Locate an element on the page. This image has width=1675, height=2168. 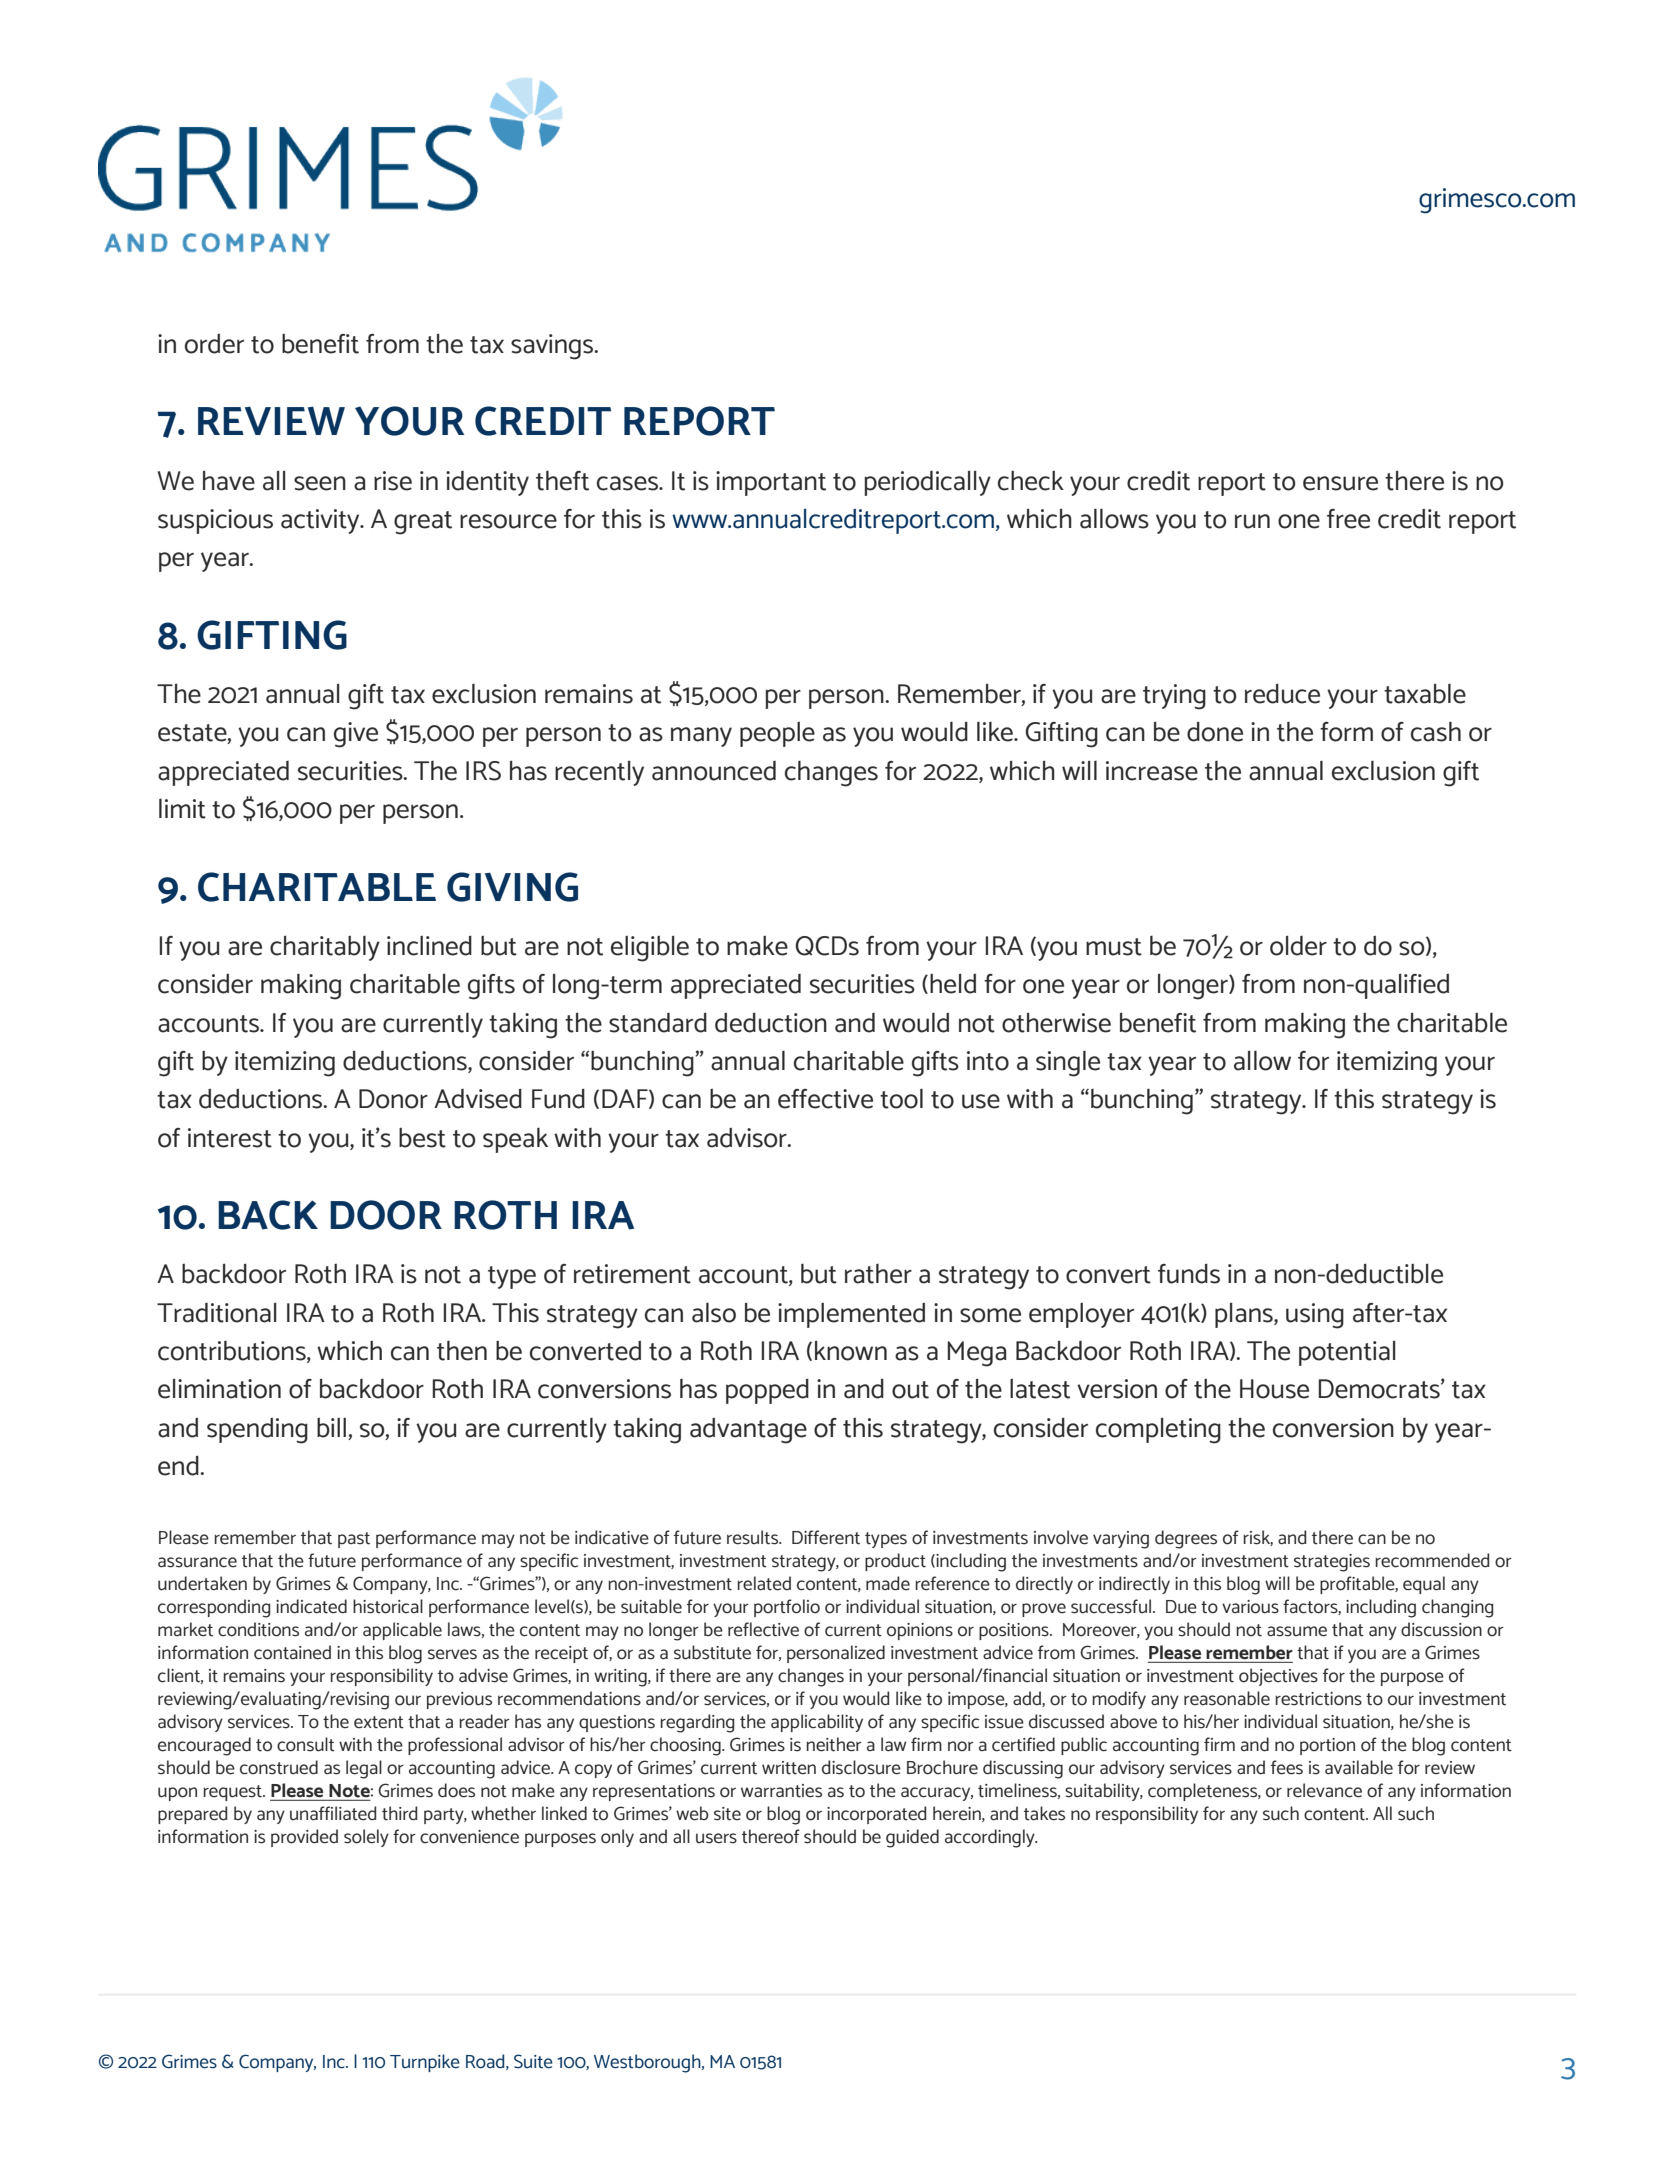
effective is located at coordinates (825, 1099).
